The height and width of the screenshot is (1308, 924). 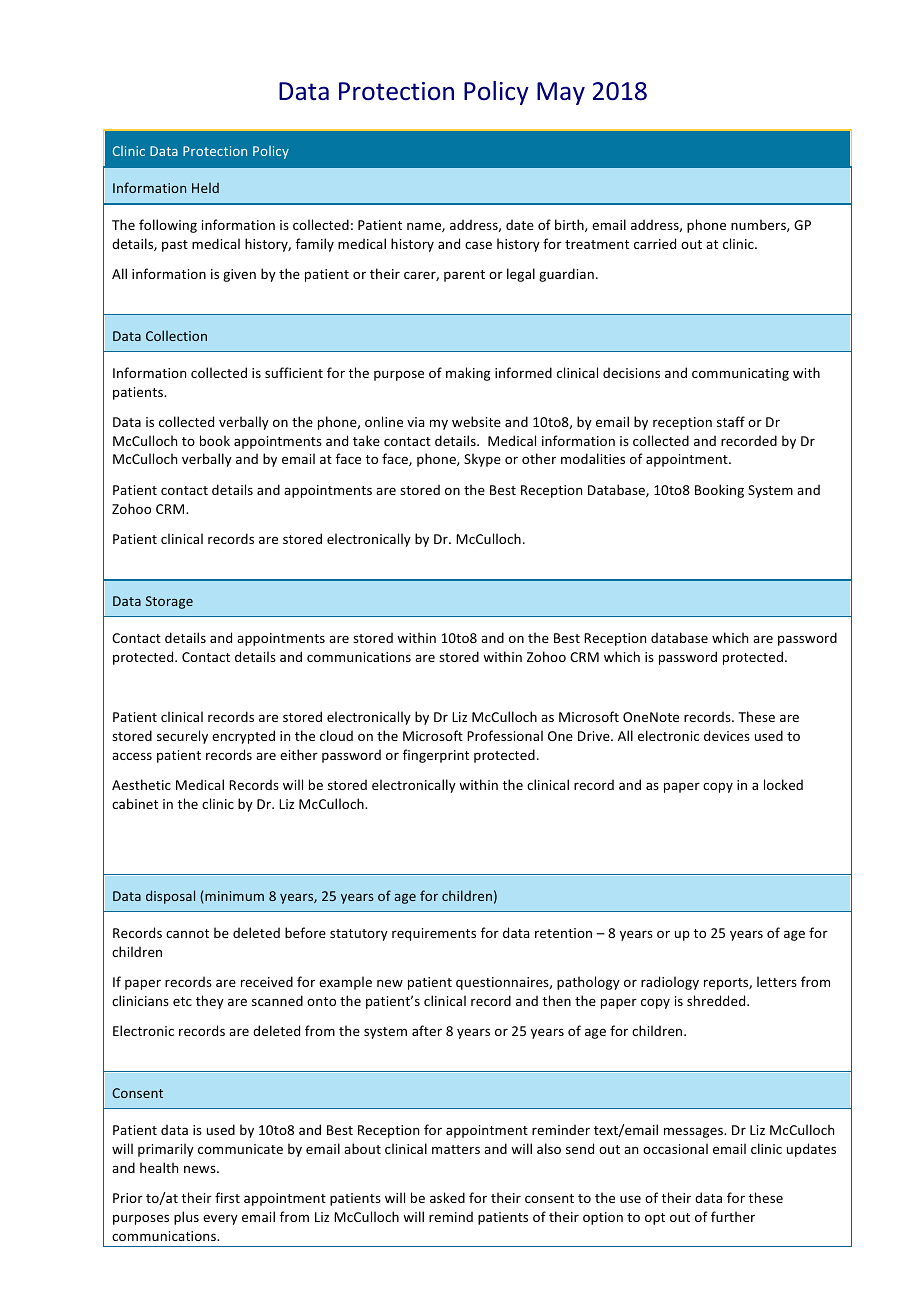 I want to click on devices, so click(x=727, y=735).
